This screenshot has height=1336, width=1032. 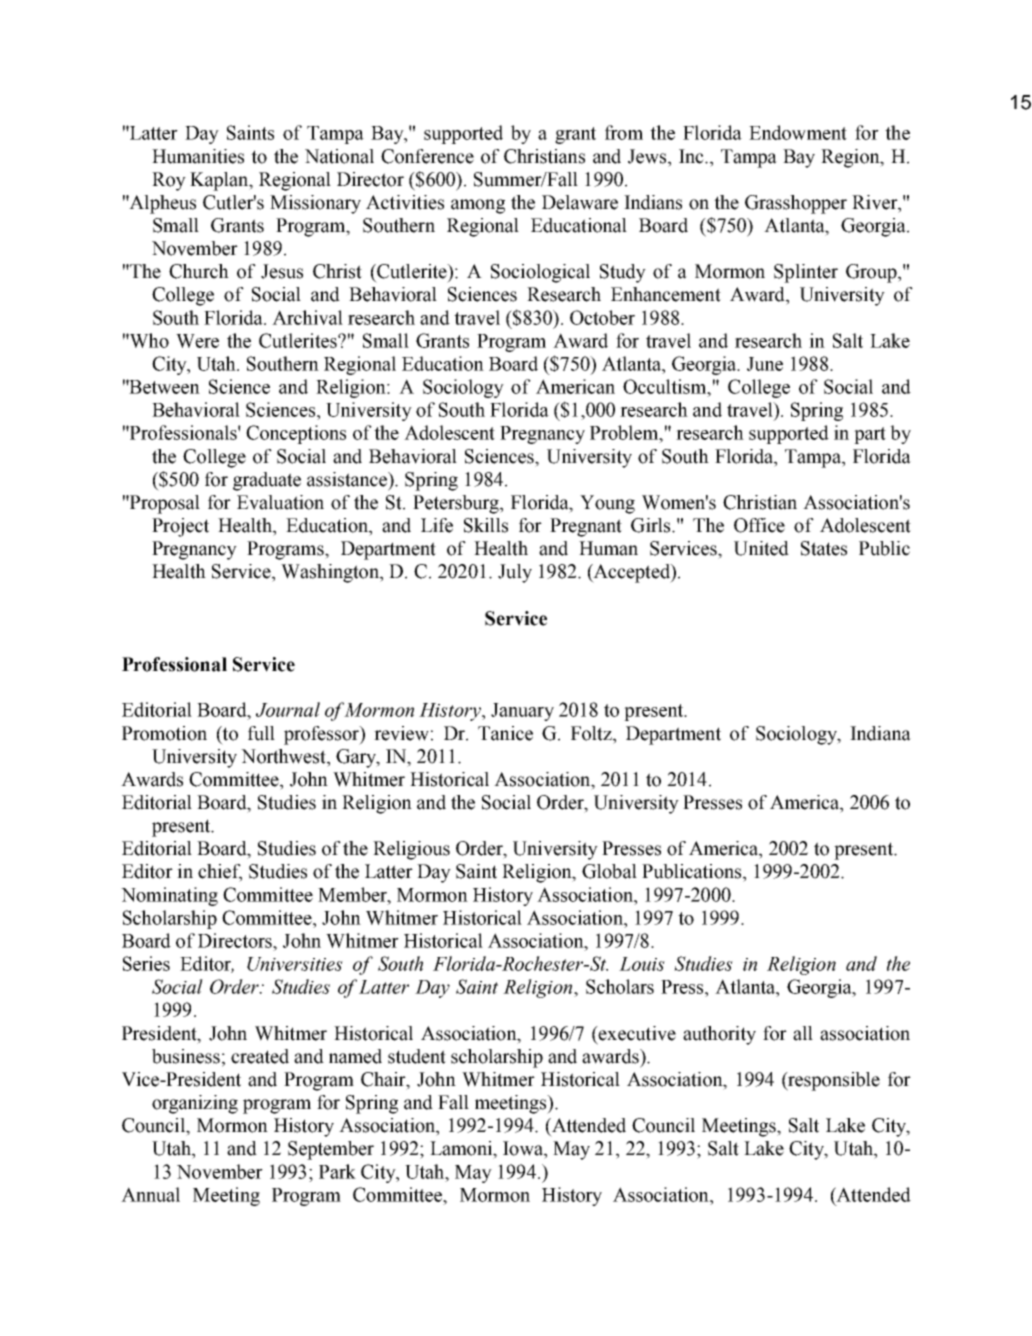 I want to click on among, so click(x=478, y=206).
